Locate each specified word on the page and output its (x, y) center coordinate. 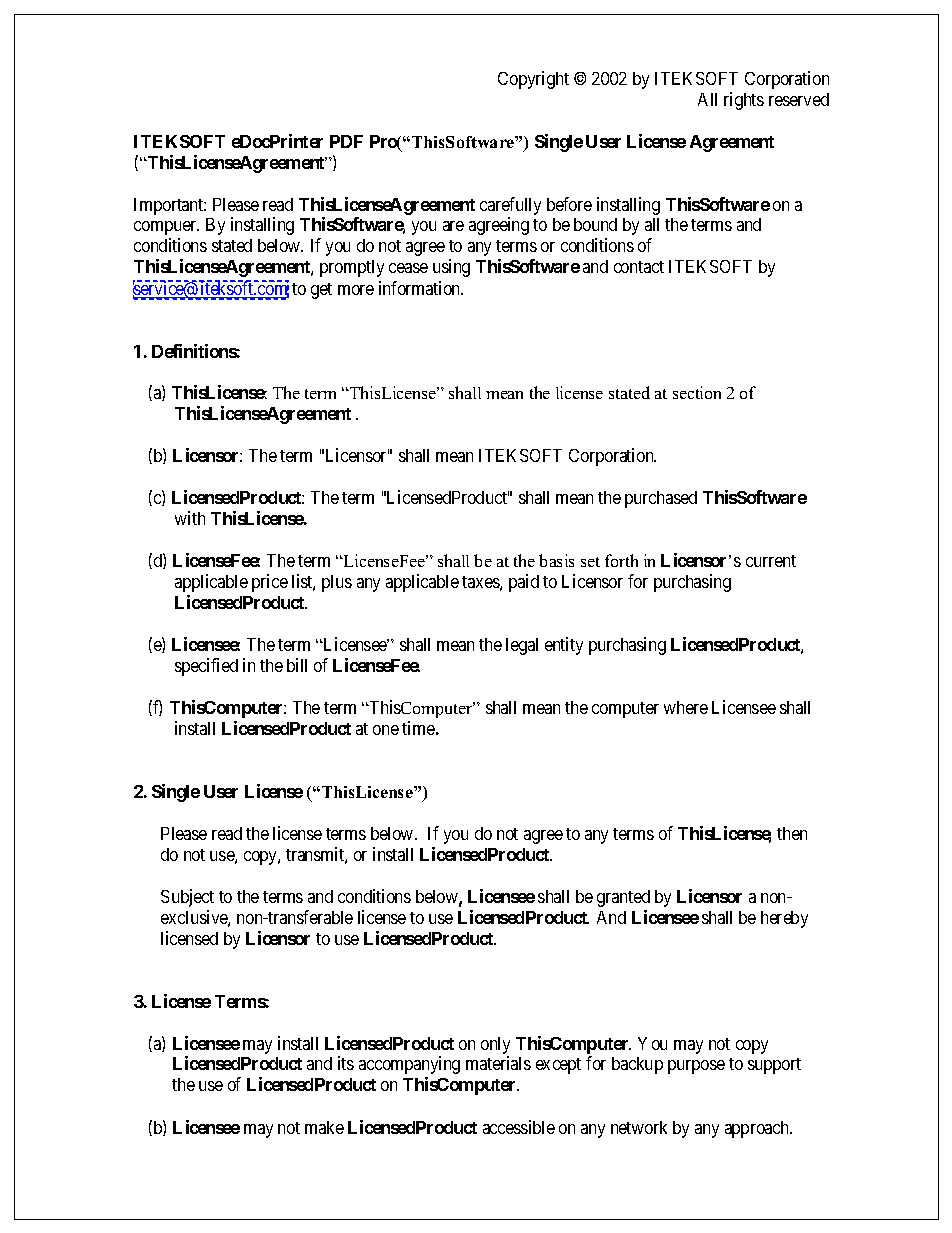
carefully (510, 206)
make (324, 1127)
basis (556, 560)
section (697, 392)
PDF (346, 141)
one (386, 730)
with (190, 518)
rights (744, 101)
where (686, 707)
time (418, 728)
